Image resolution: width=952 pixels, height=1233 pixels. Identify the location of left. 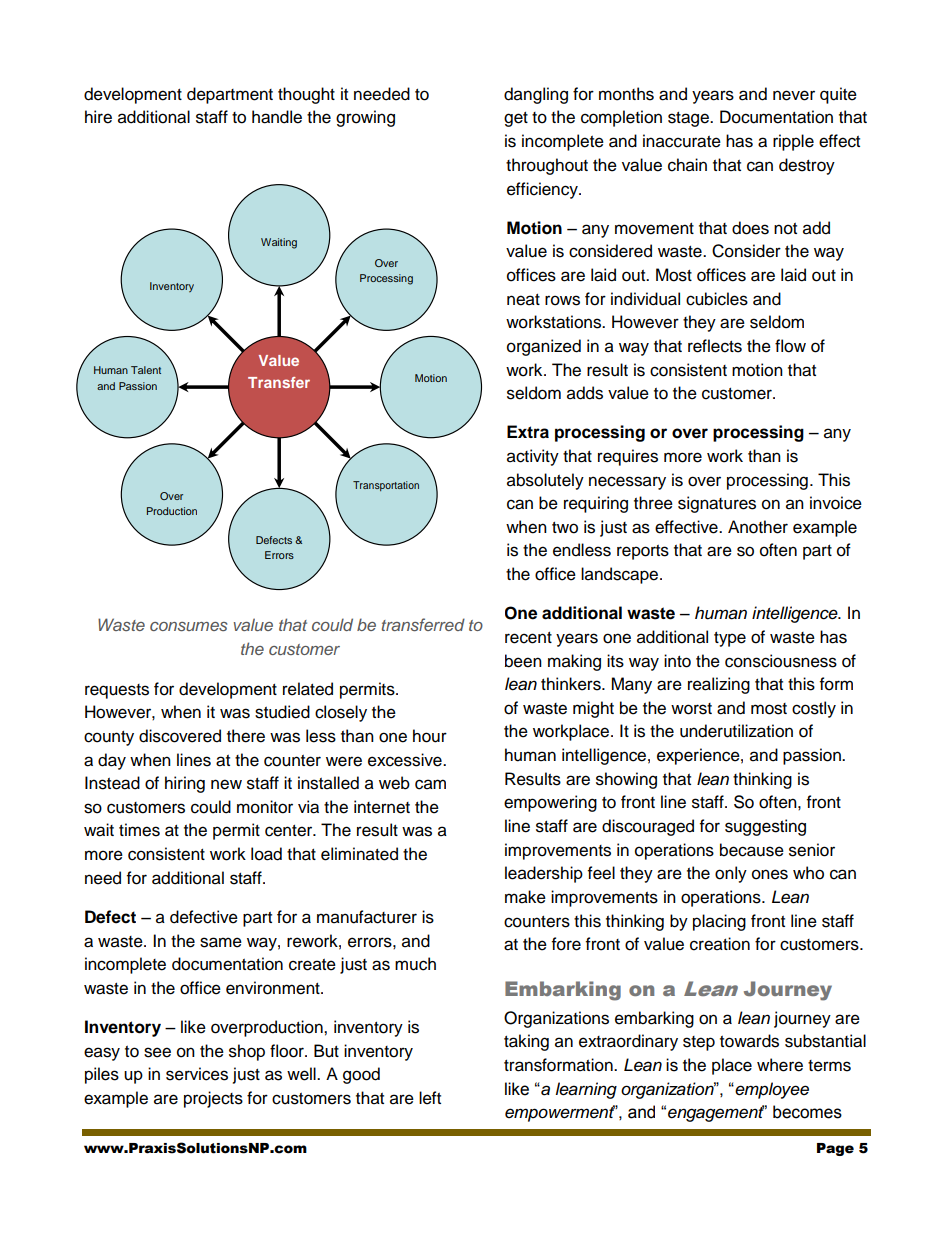
(430, 1098).
